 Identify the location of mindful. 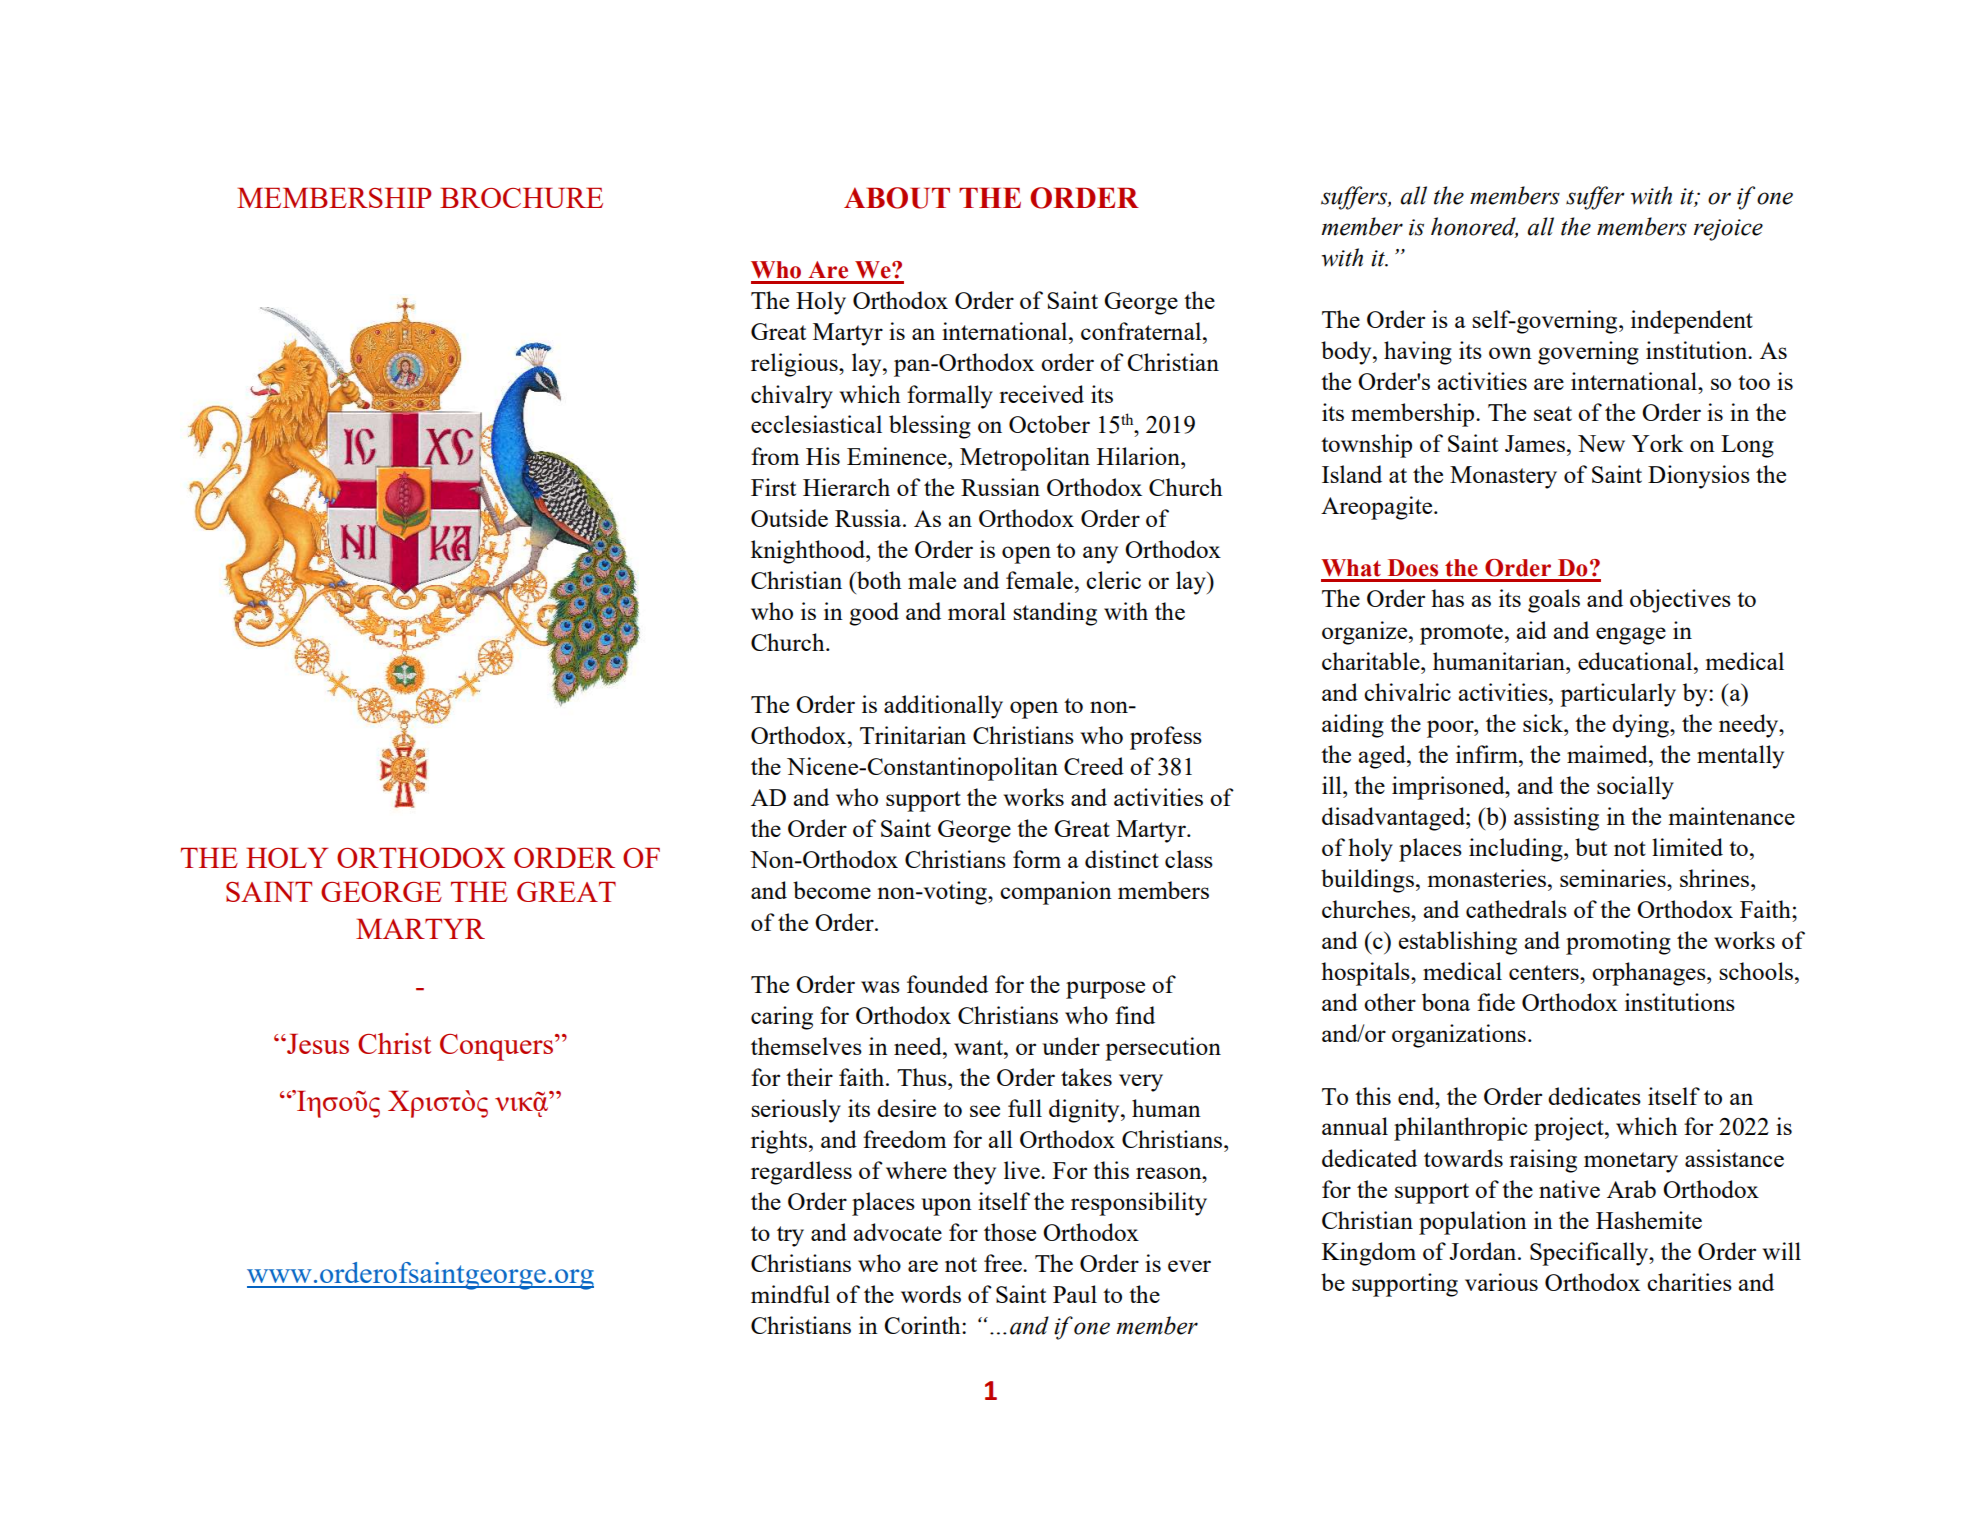
(790, 1294).
